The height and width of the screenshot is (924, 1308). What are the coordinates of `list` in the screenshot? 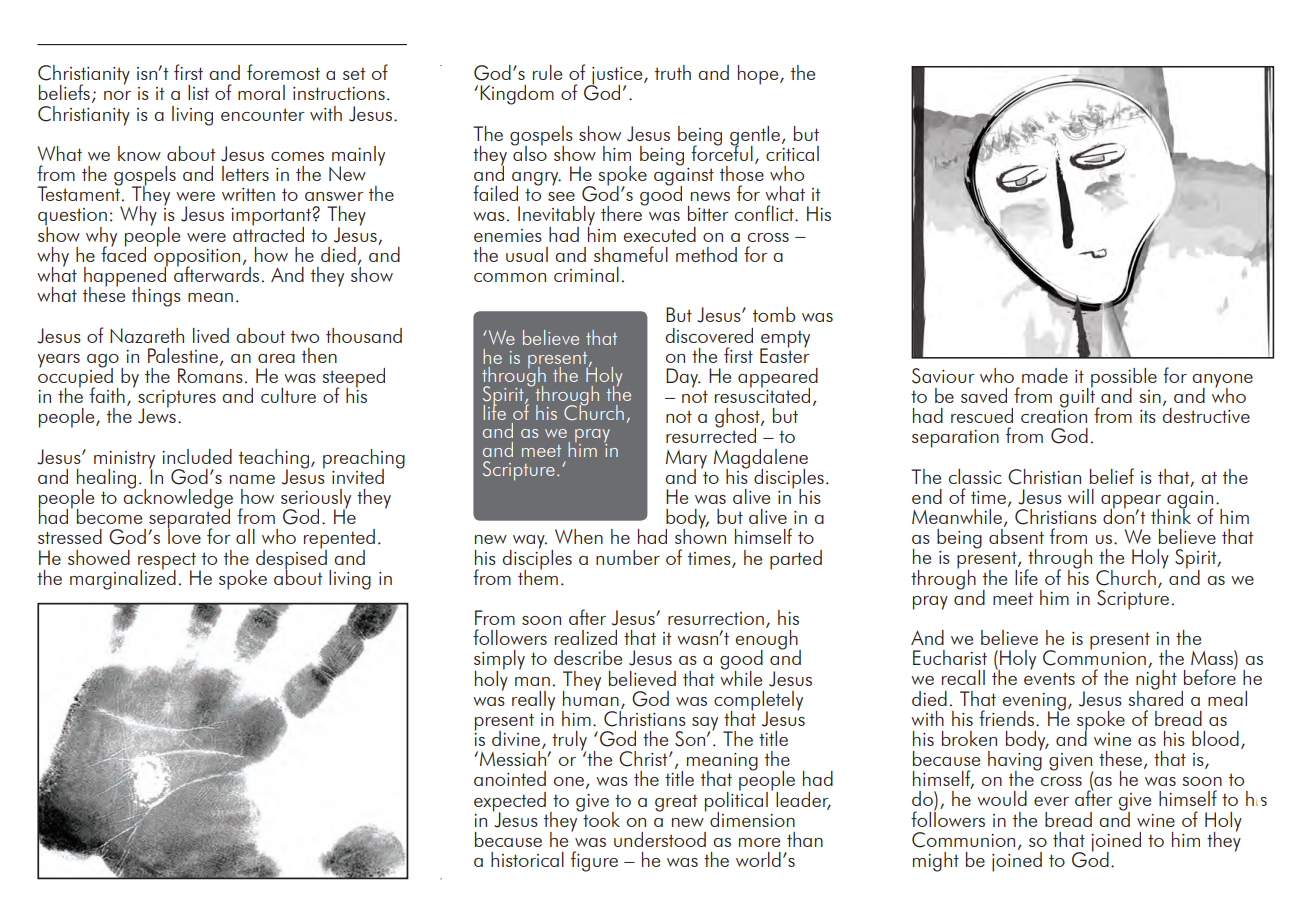 It's located at (198, 92).
